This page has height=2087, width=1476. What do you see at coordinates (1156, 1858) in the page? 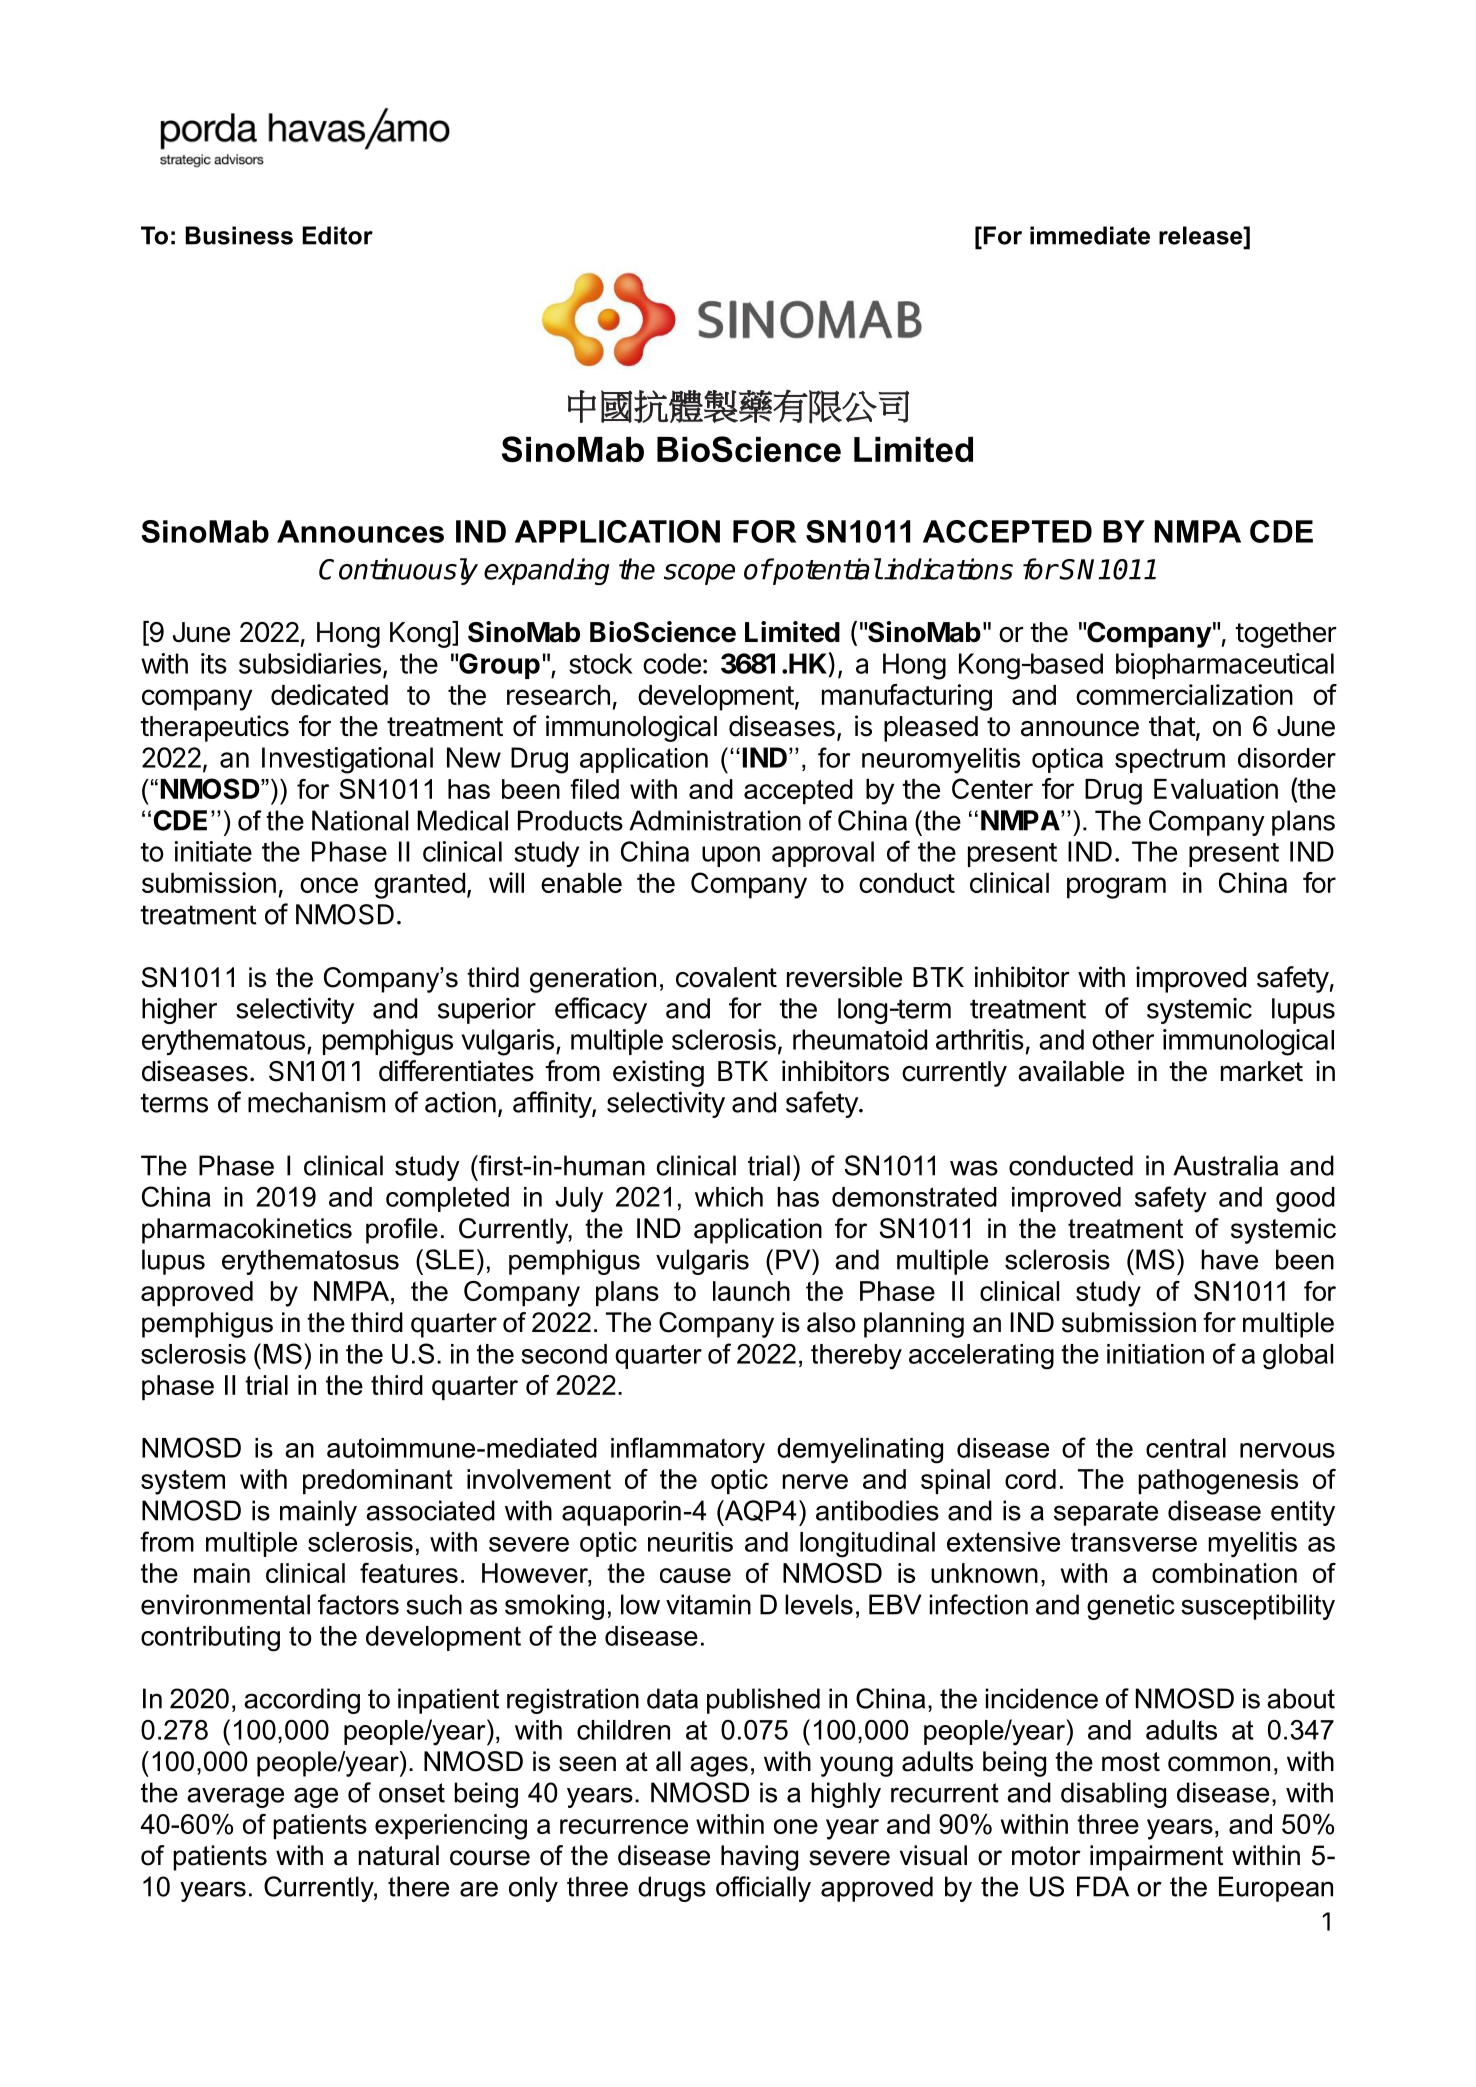
I see `impairment` at bounding box center [1156, 1858].
